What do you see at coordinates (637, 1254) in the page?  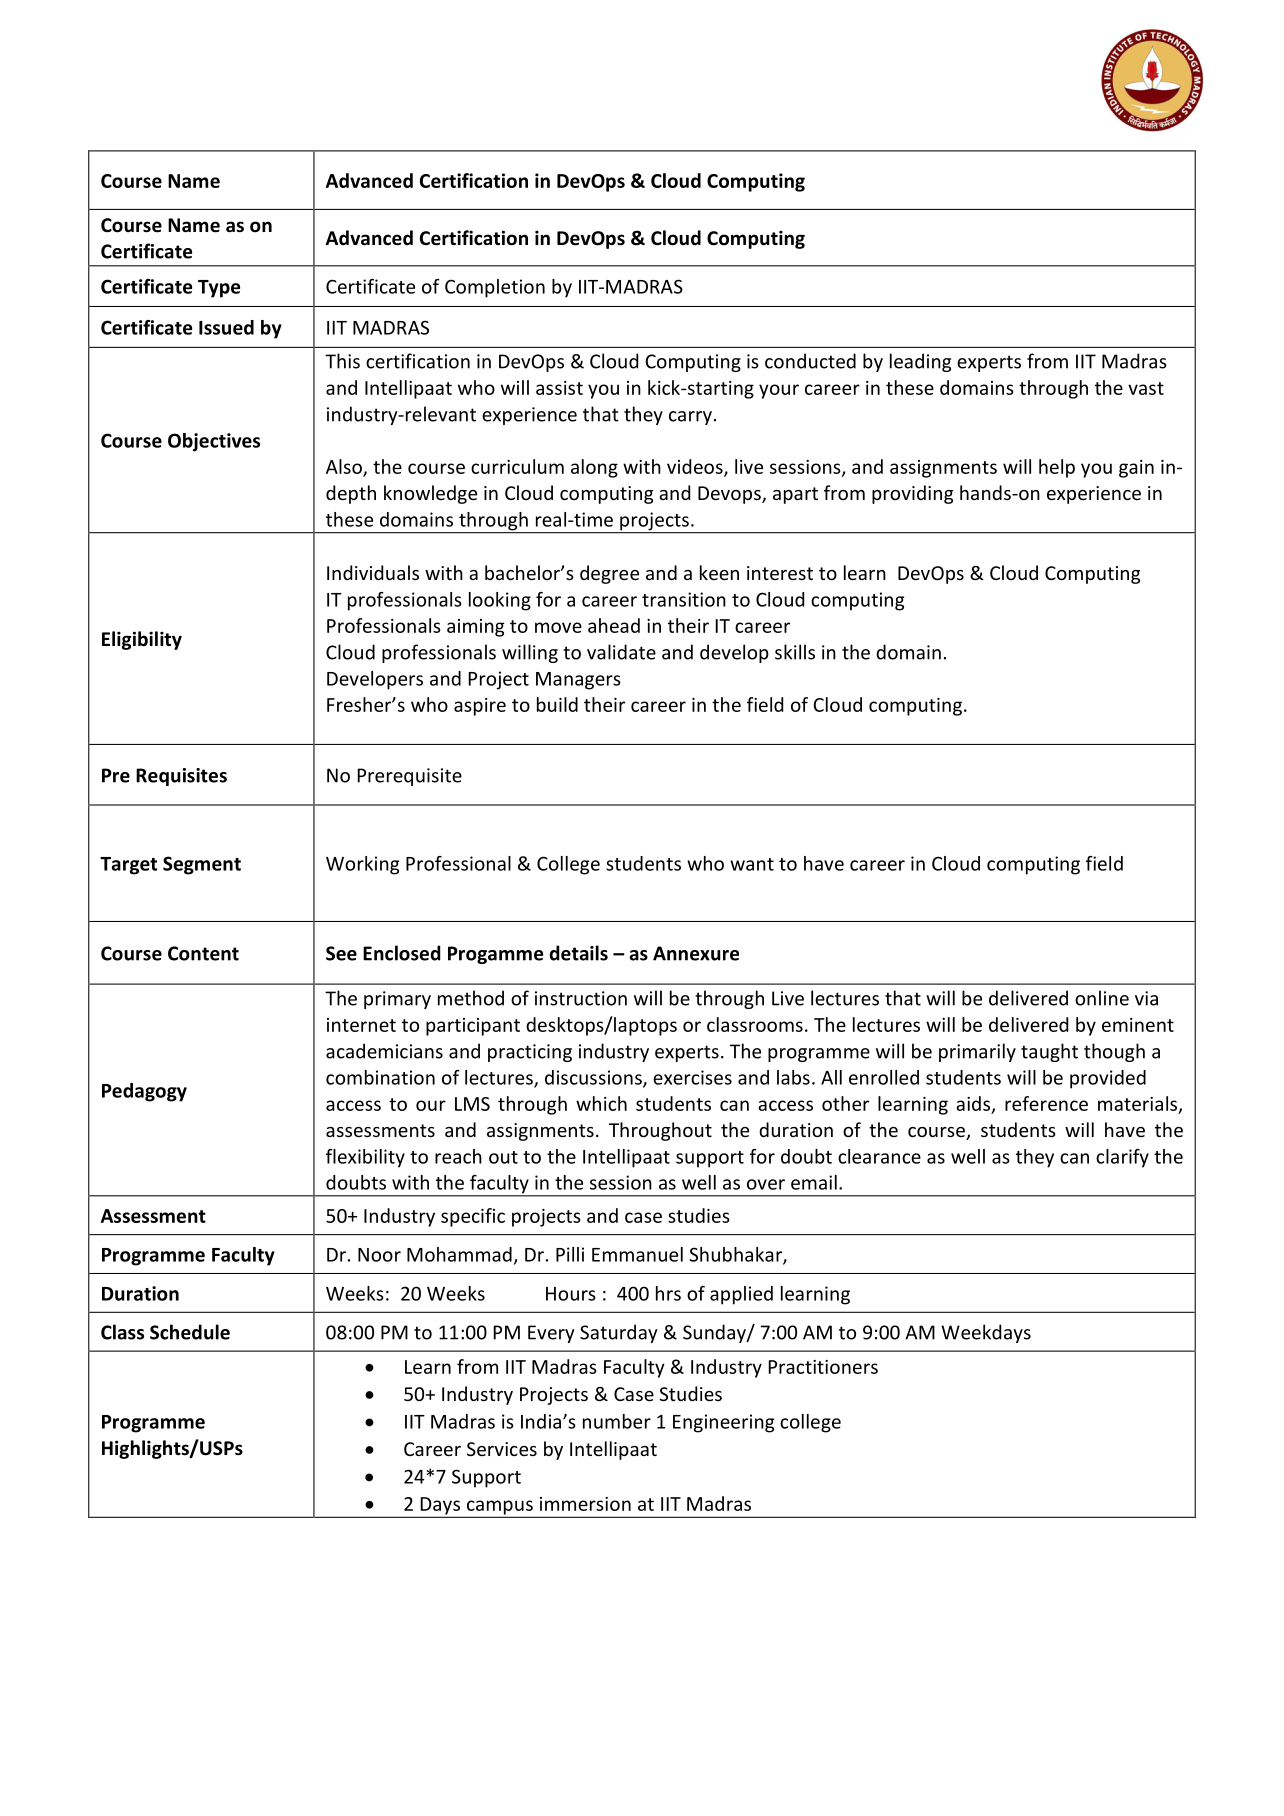 I see `Emmanuel` at bounding box center [637, 1254].
